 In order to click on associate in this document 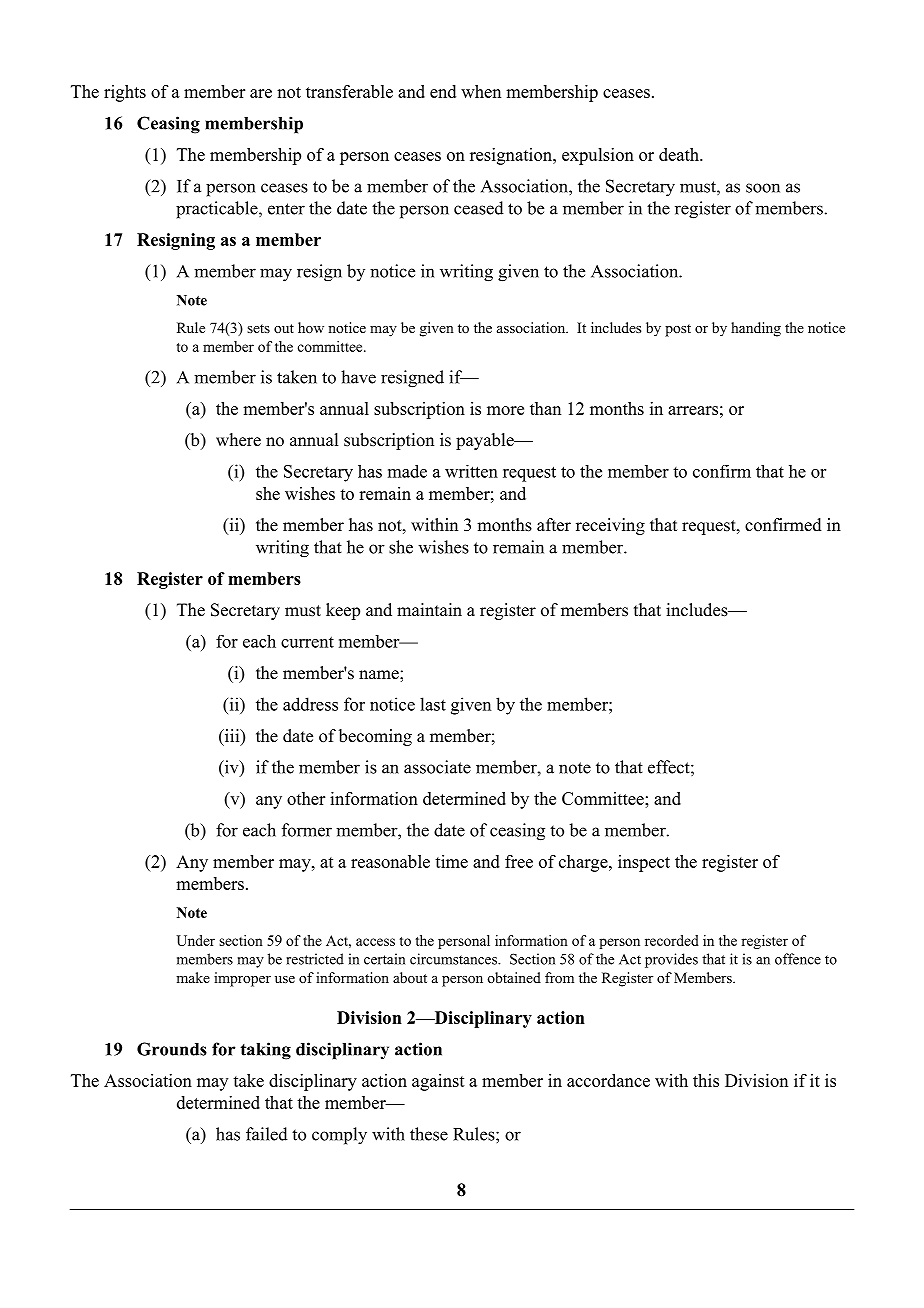, I will do `click(437, 767)`.
